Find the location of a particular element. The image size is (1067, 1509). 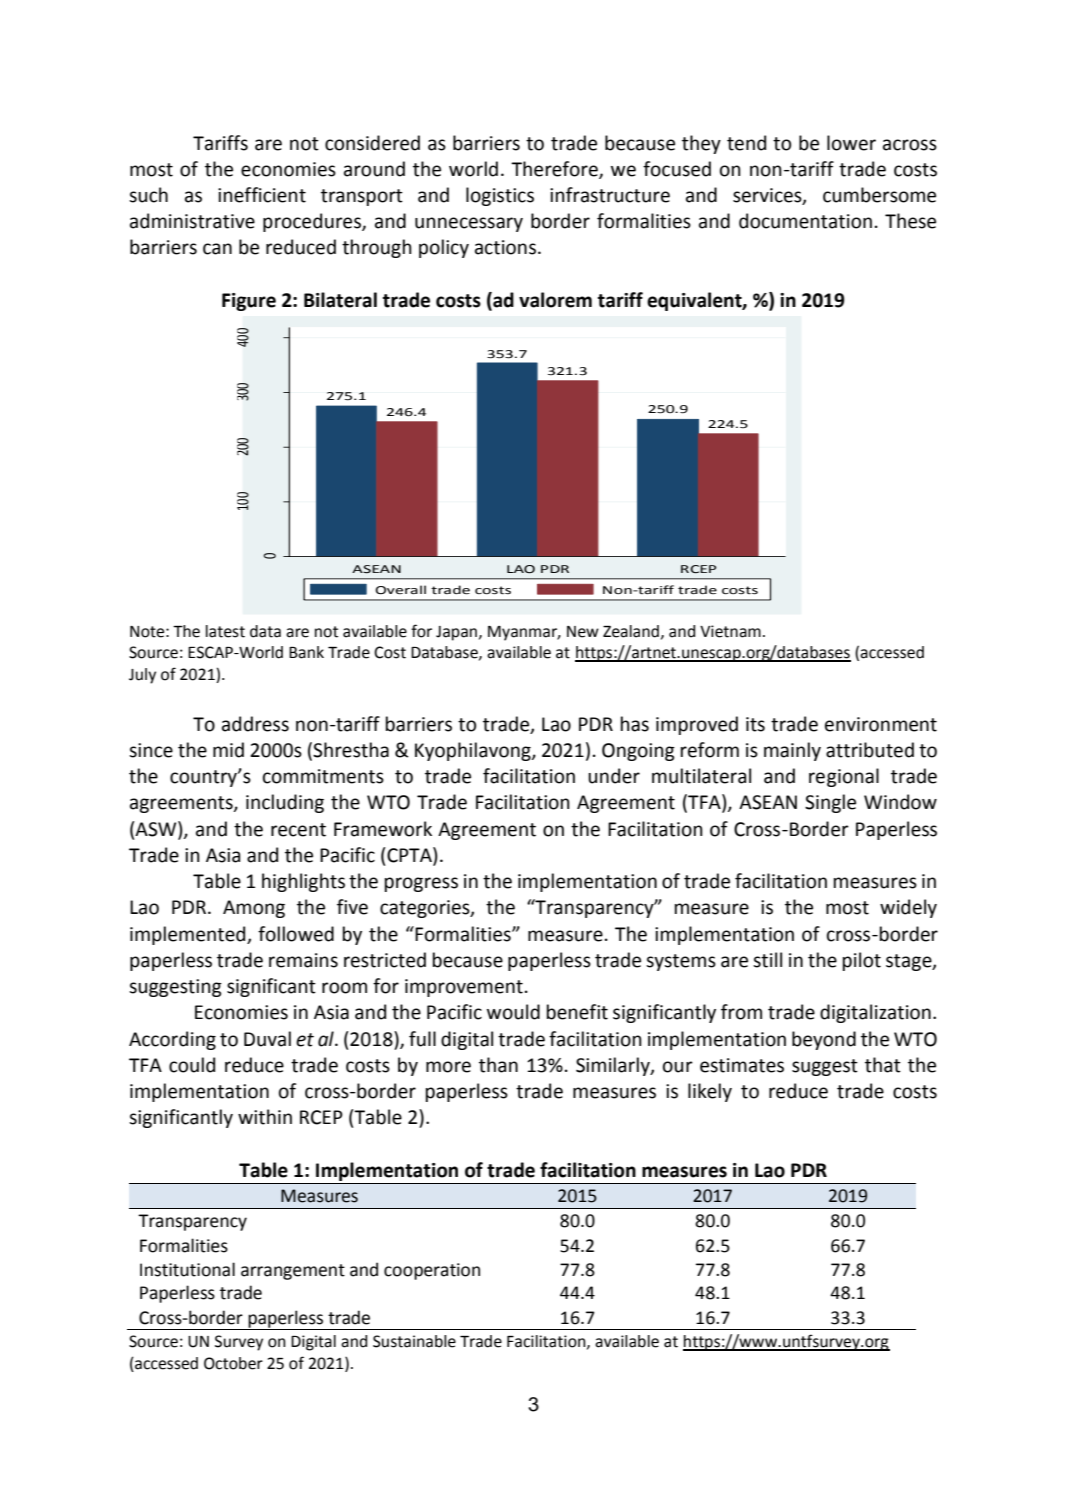

October is located at coordinates (233, 1363).
